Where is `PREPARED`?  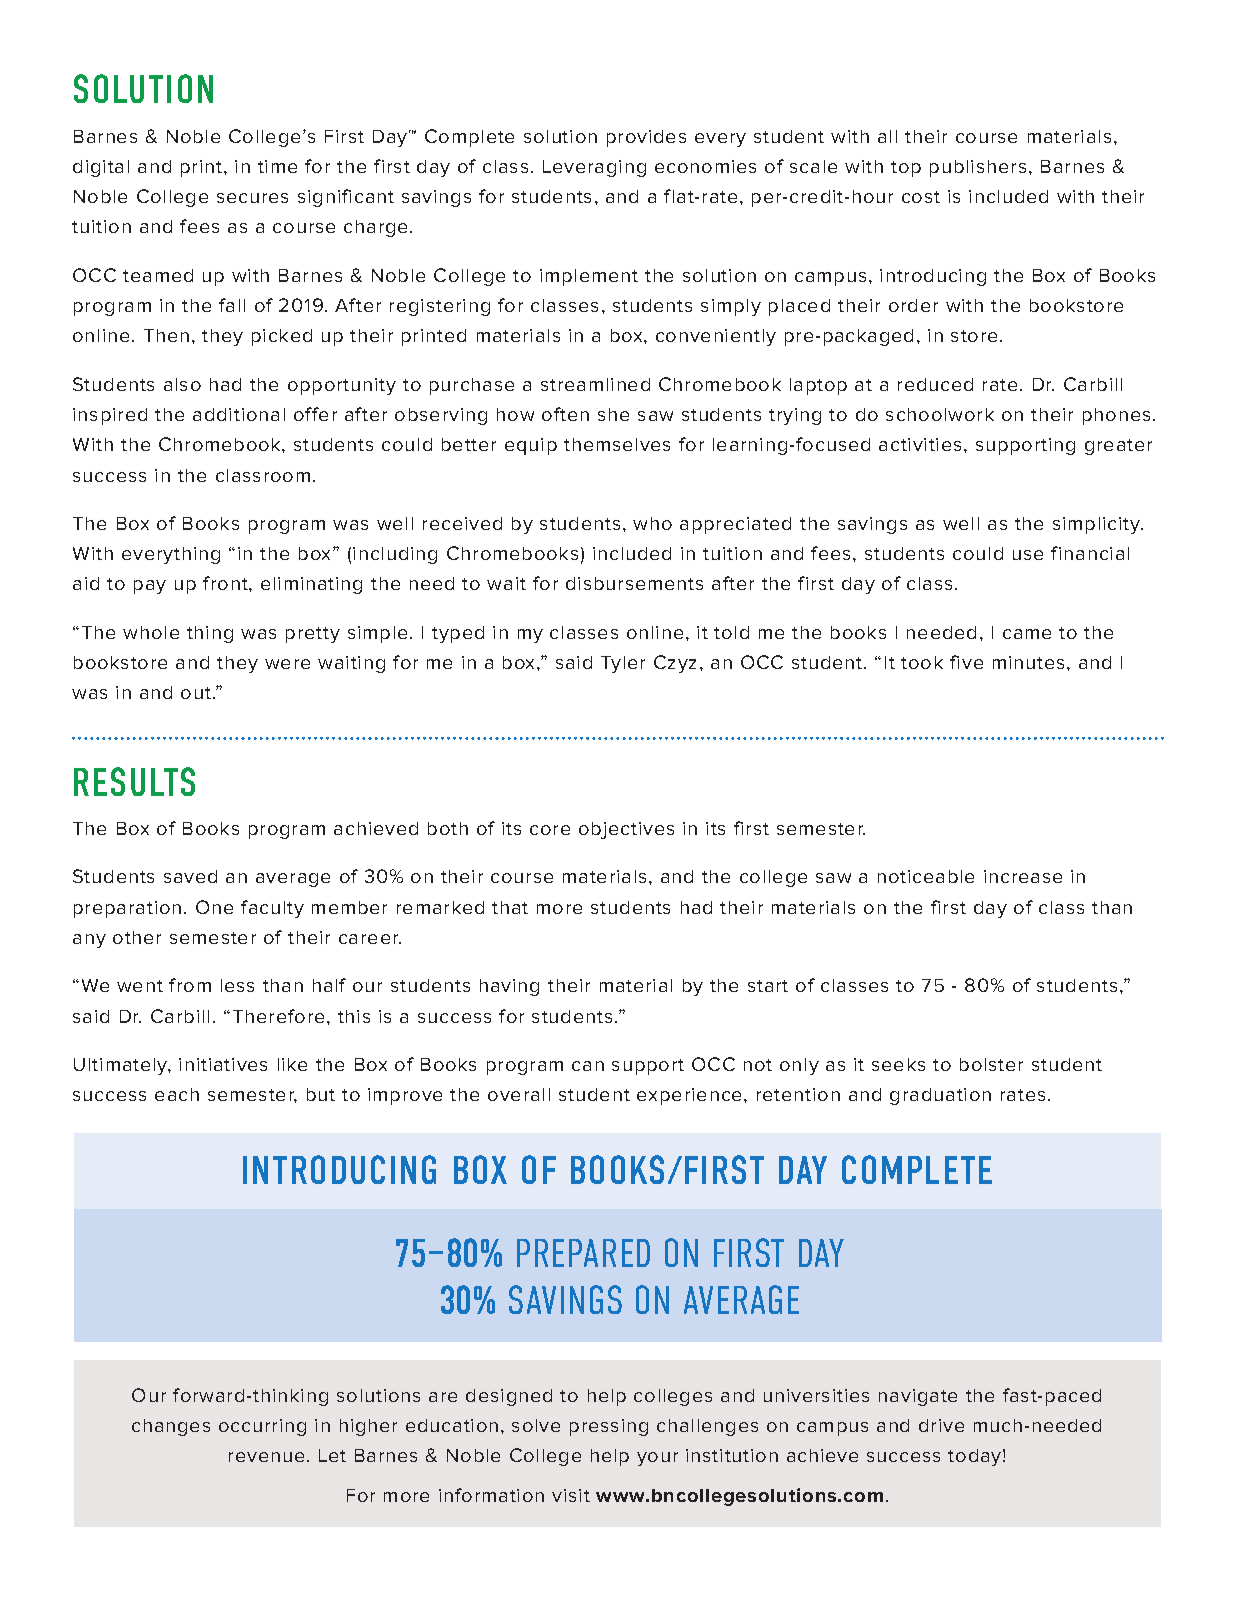
PREPARED is located at coordinates (583, 1253).
